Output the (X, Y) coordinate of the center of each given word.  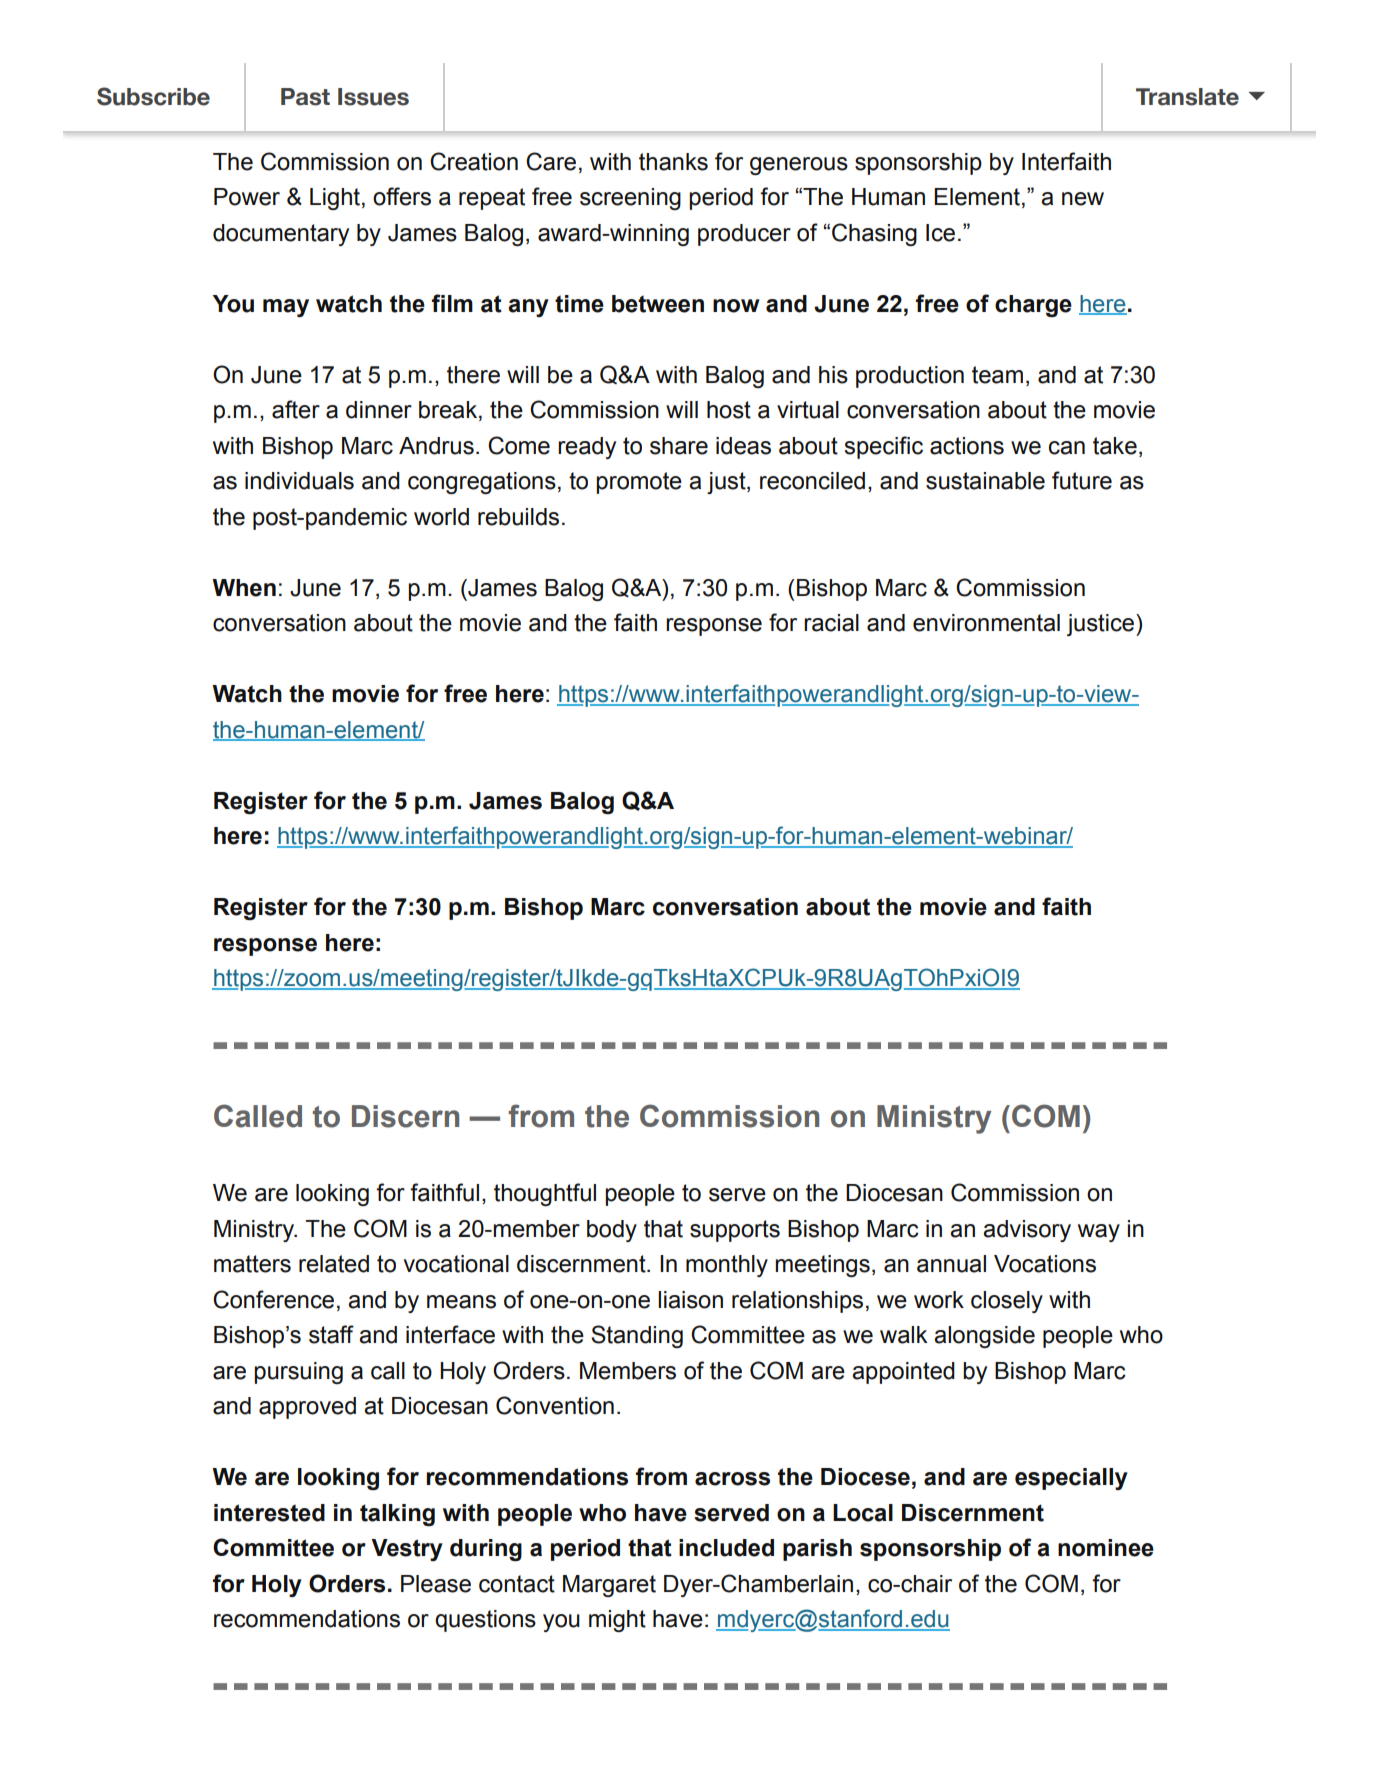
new (1083, 199)
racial (831, 623)
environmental (986, 623)
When (244, 588)
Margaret (609, 1586)
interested (269, 1513)
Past (305, 97)
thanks (673, 162)
